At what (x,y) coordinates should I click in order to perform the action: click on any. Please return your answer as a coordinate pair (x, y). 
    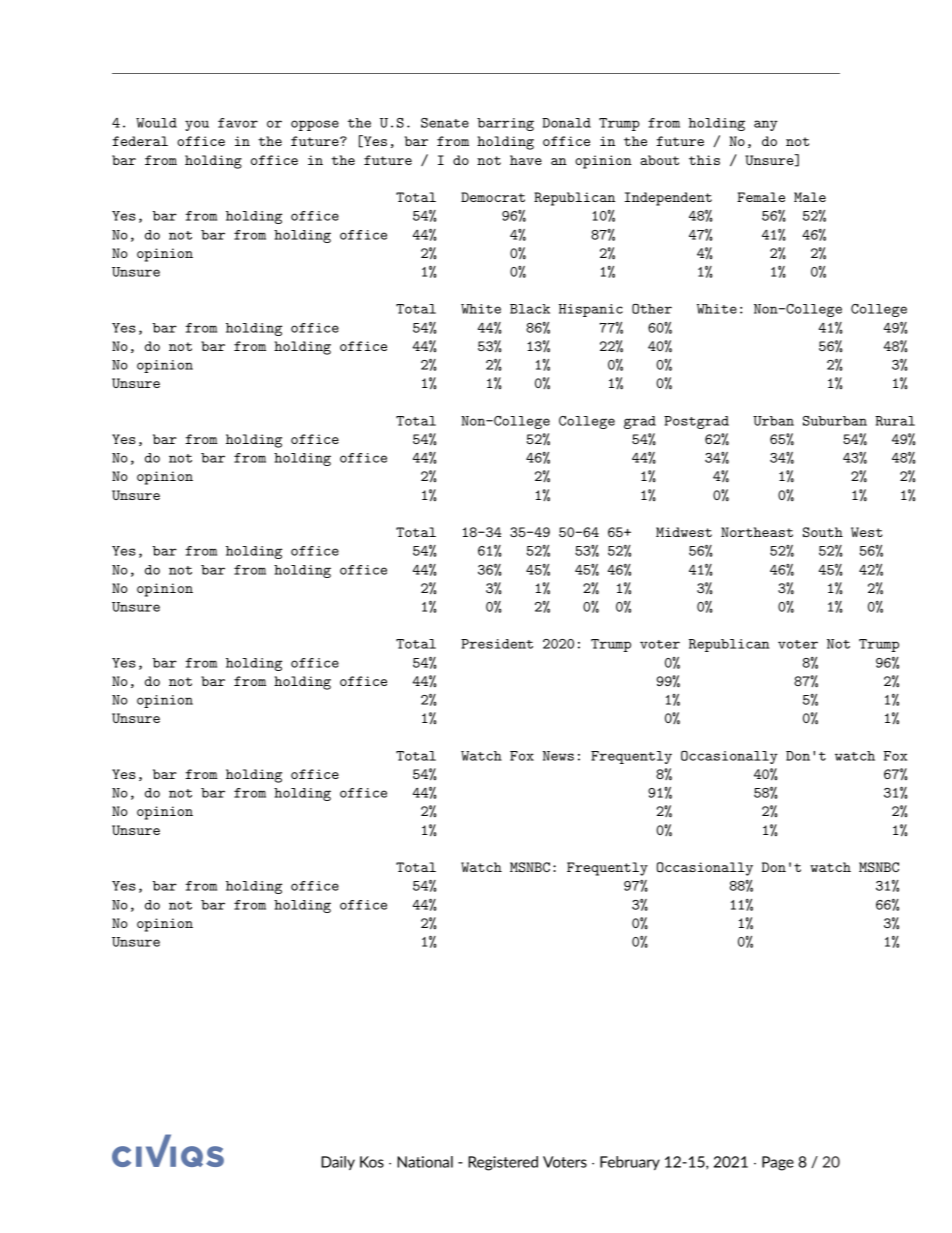
    Looking at the image, I should click on (766, 125).
